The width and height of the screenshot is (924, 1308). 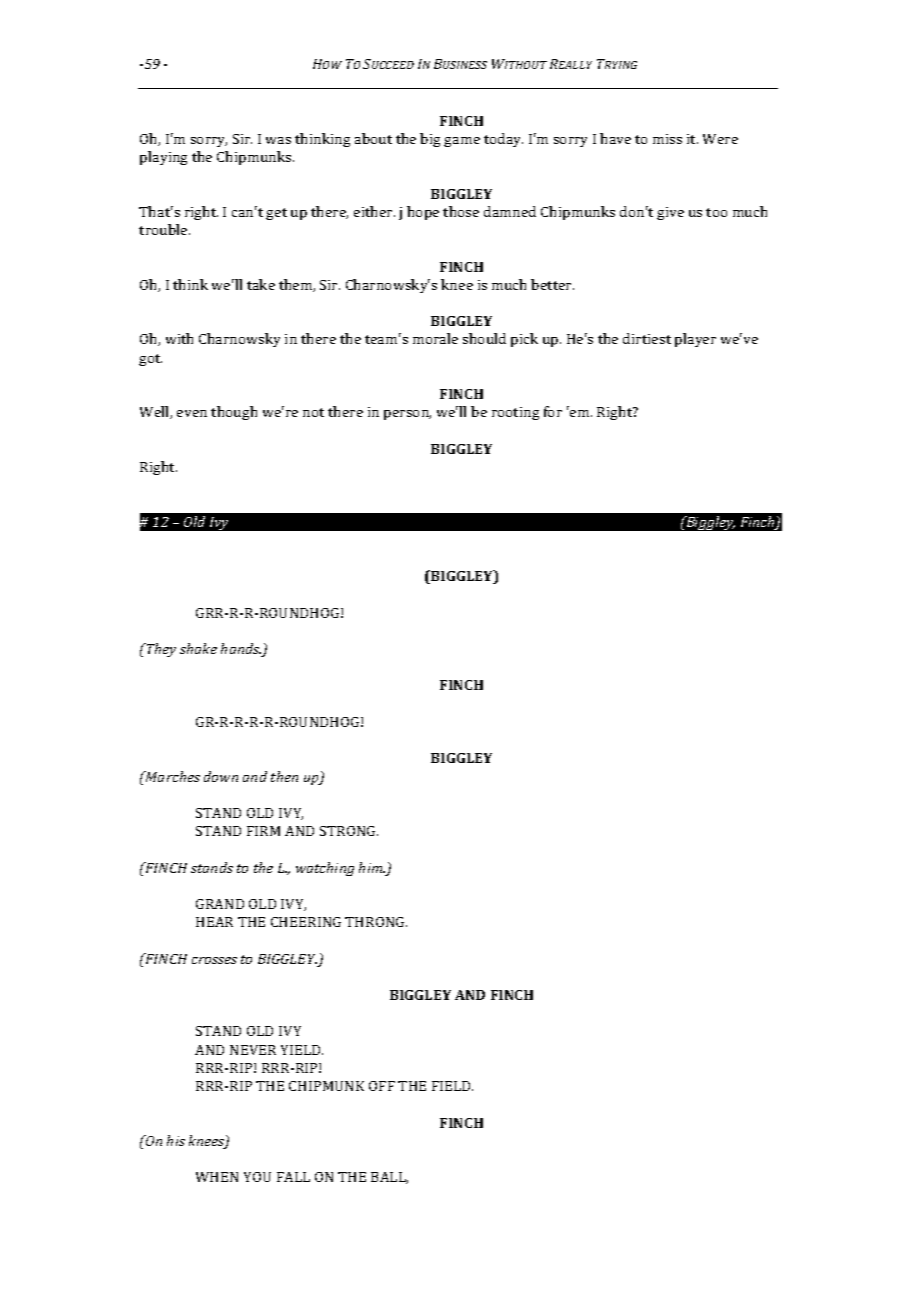 I want to click on for, so click(x=553, y=411).
